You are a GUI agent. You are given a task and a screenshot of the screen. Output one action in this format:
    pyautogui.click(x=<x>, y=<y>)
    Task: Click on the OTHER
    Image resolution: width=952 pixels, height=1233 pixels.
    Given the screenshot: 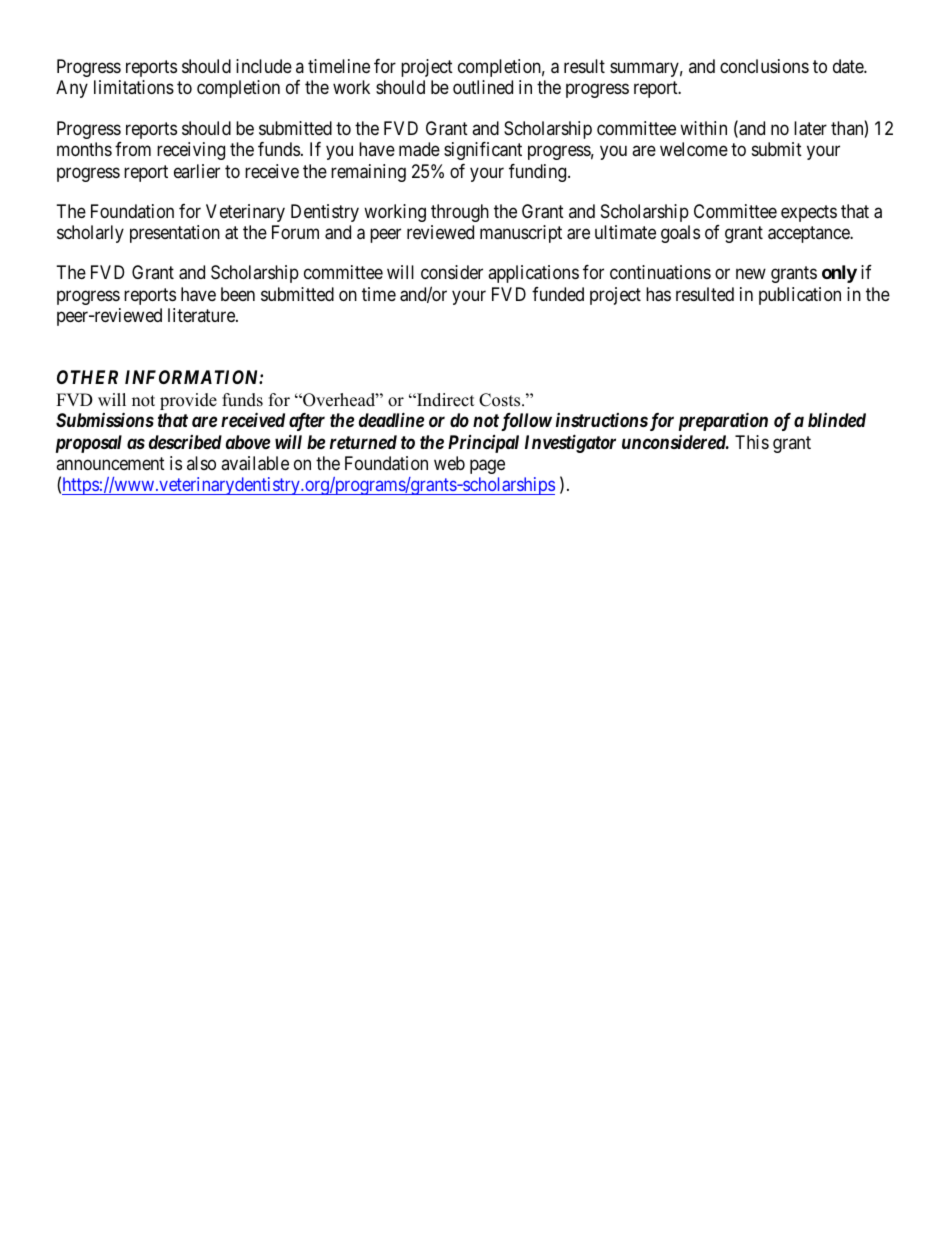 What is the action you would take?
    pyautogui.click(x=87, y=377)
